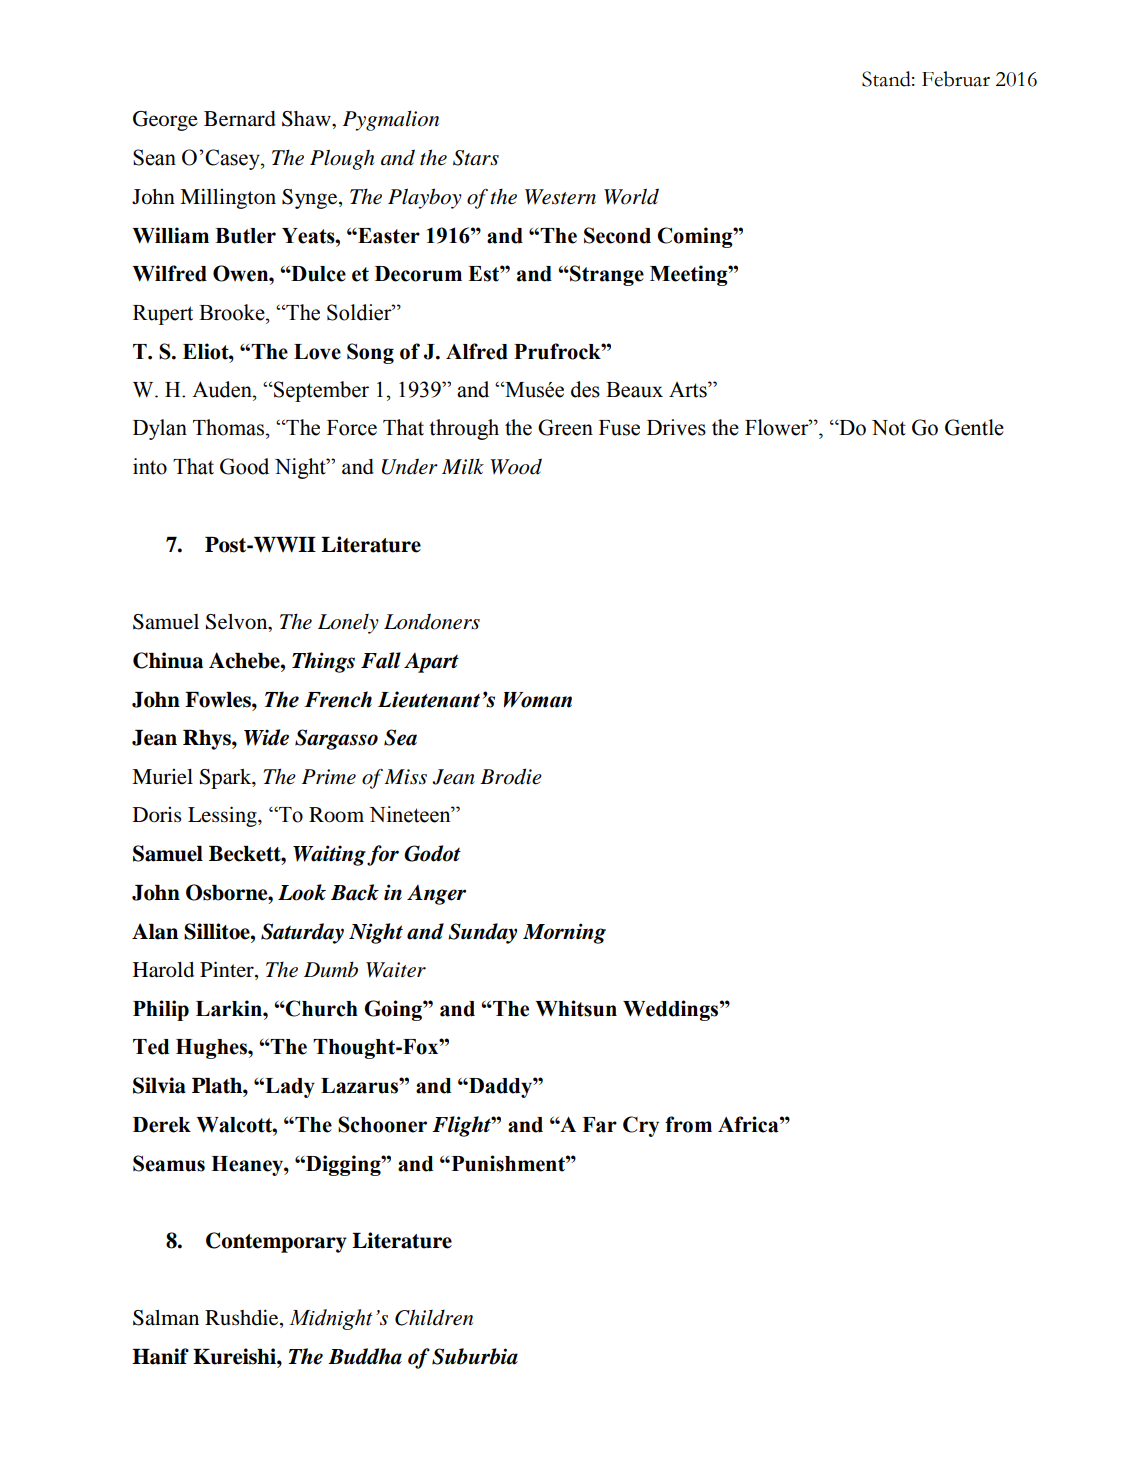 The width and height of the screenshot is (1143, 1479). Describe the element at coordinates (240, 119) in the screenshot. I see `Bernard` at that location.
